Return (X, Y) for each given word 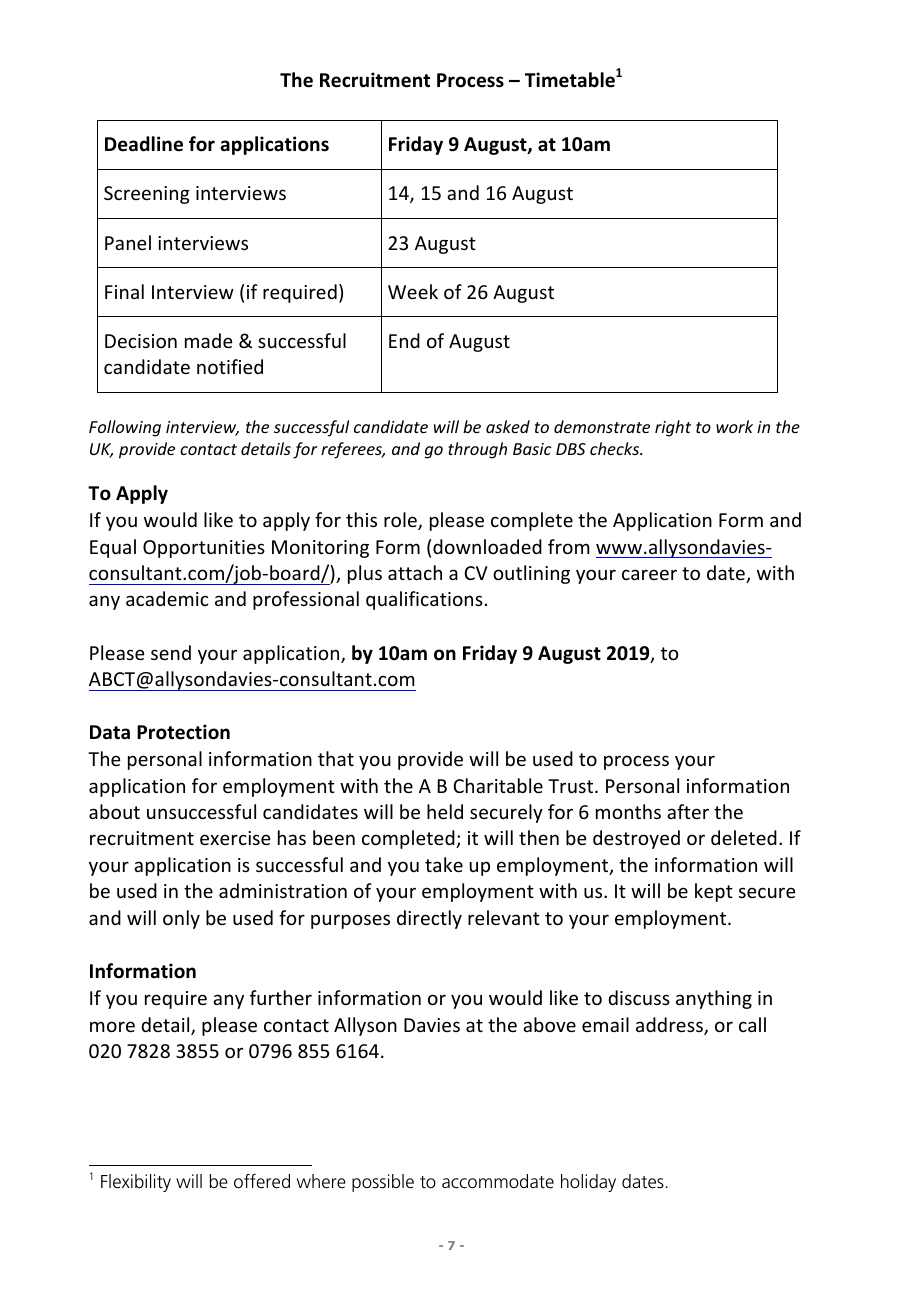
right (673, 428)
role (401, 521)
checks (616, 448)
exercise (235, 838)
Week (413, 291)
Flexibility (136, 1183)
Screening (147, 195)
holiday (588, 1183)
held (445, 811)
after (688, 811)
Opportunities (204, 549)
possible (383, 1183)
